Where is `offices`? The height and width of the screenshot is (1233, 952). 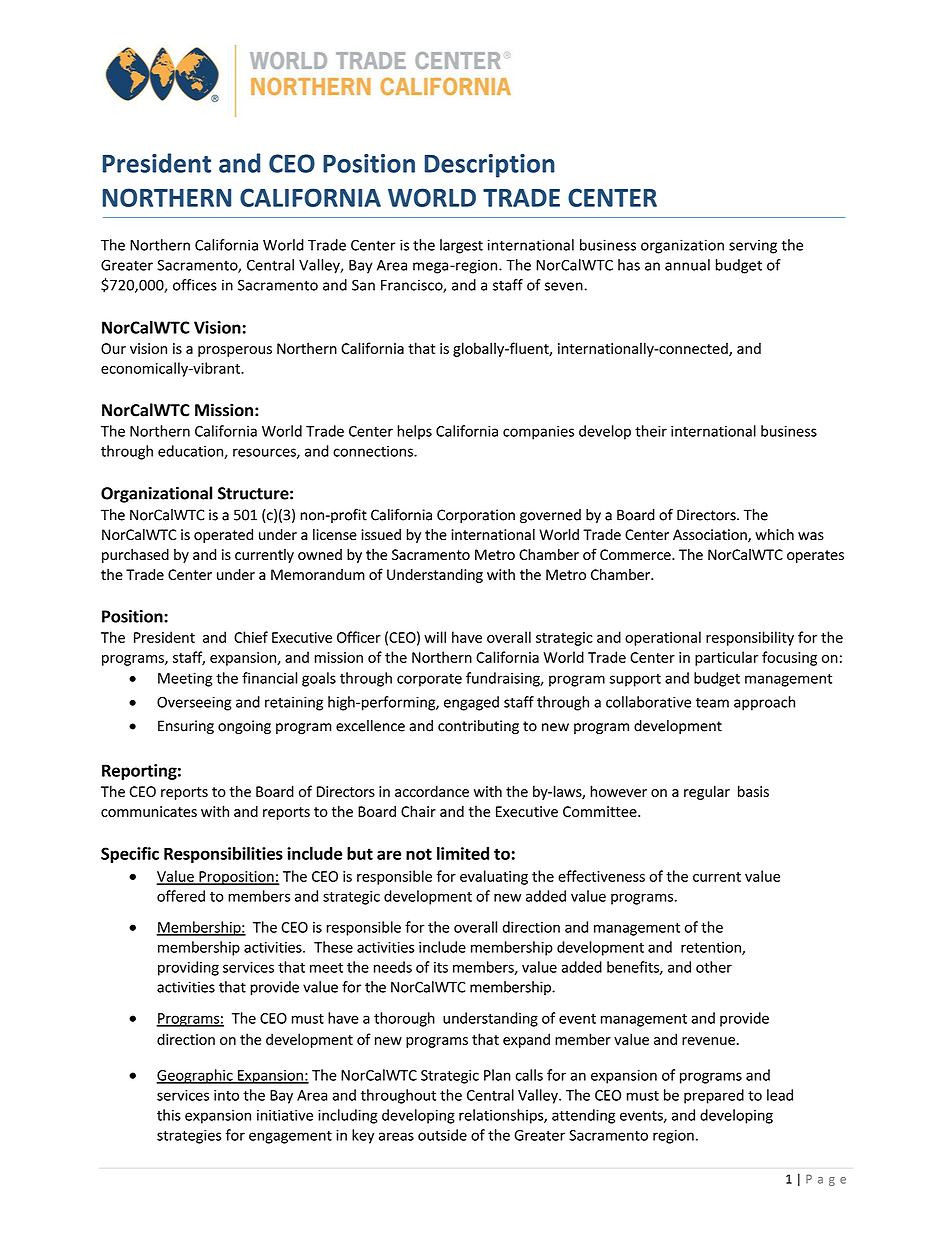
offices is located at coordinates (195, 285).
